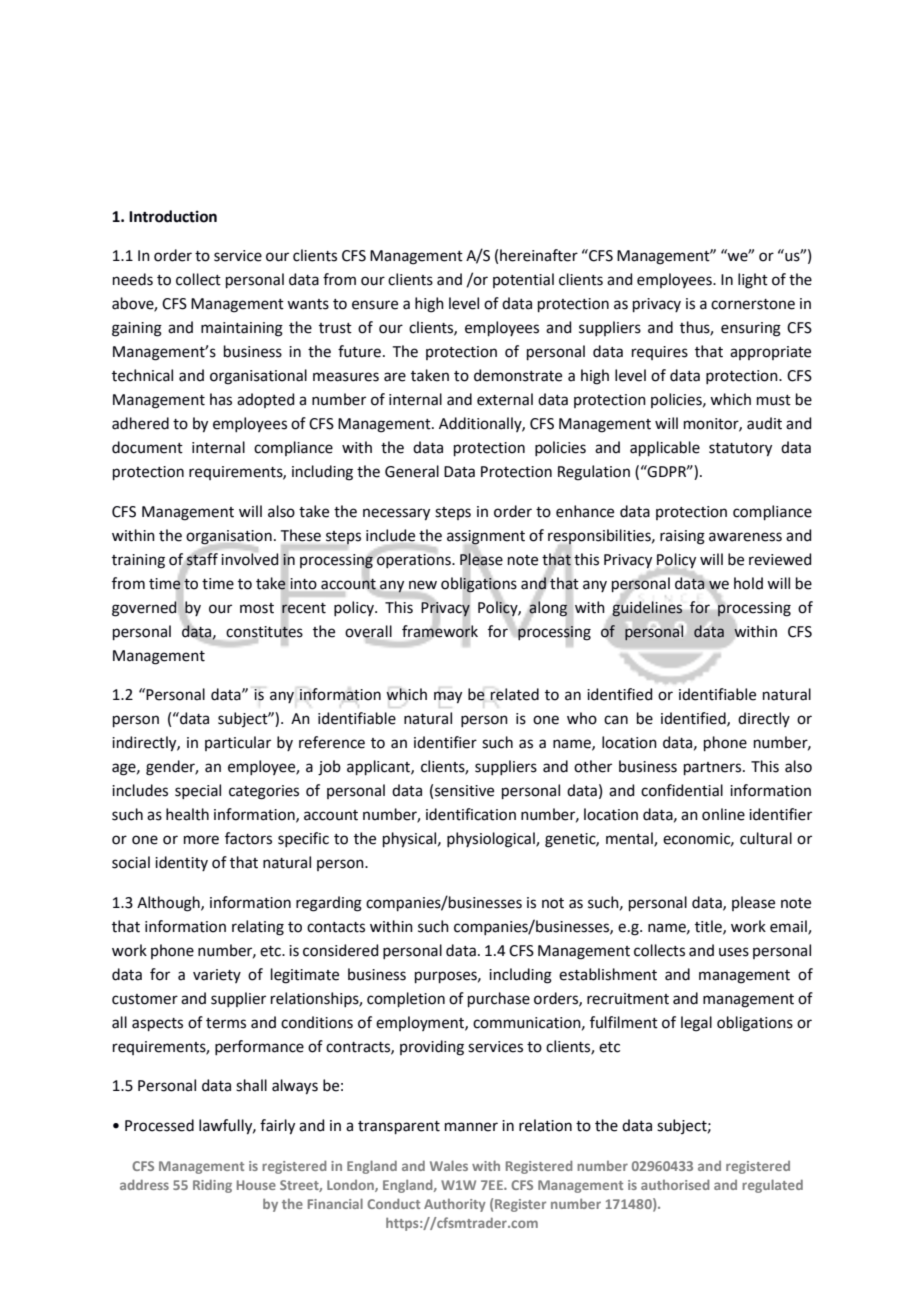  I want to click on document, so click(147, 447).
